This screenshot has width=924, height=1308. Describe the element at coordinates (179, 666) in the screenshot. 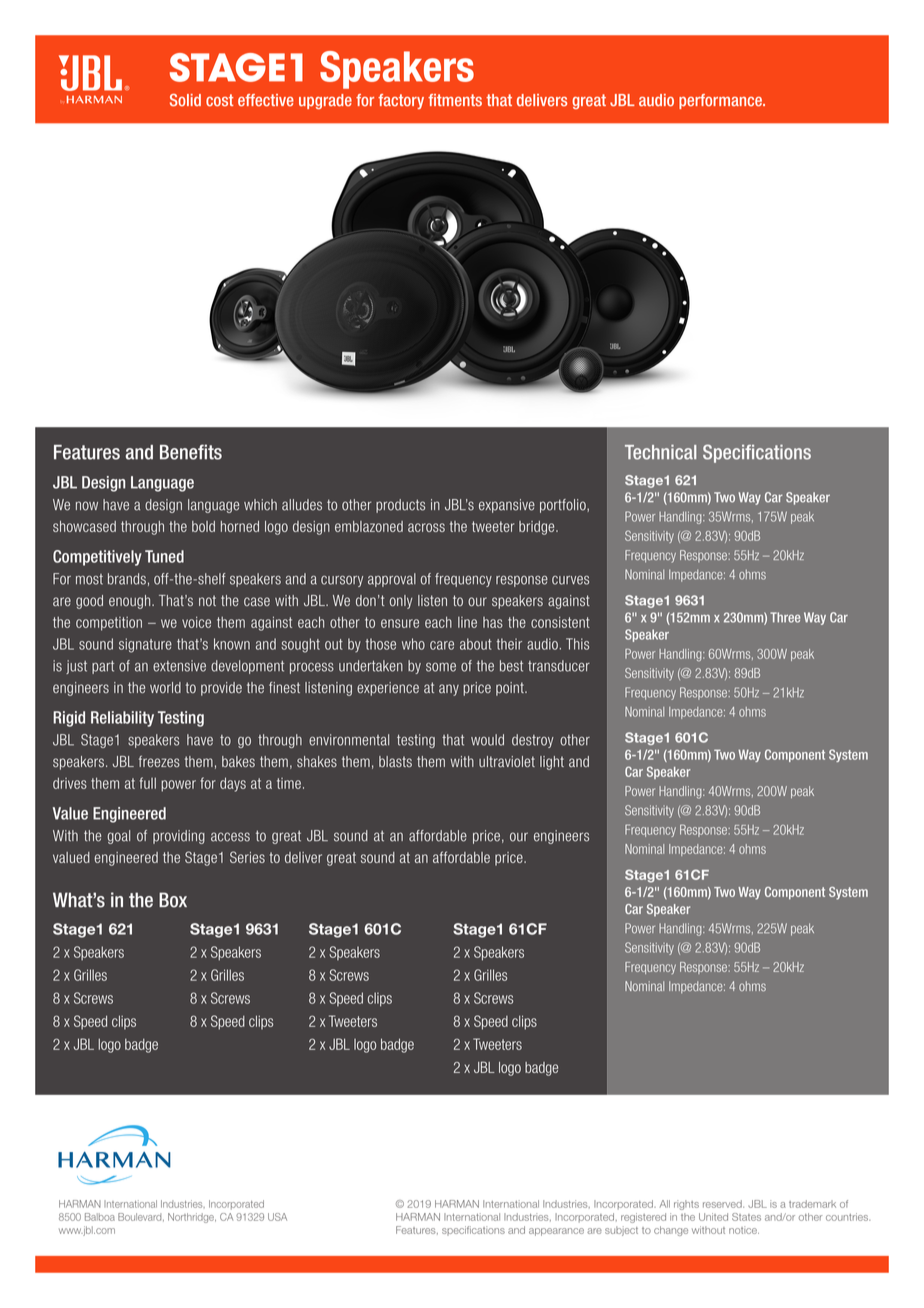

I see `extensive` at that location.
